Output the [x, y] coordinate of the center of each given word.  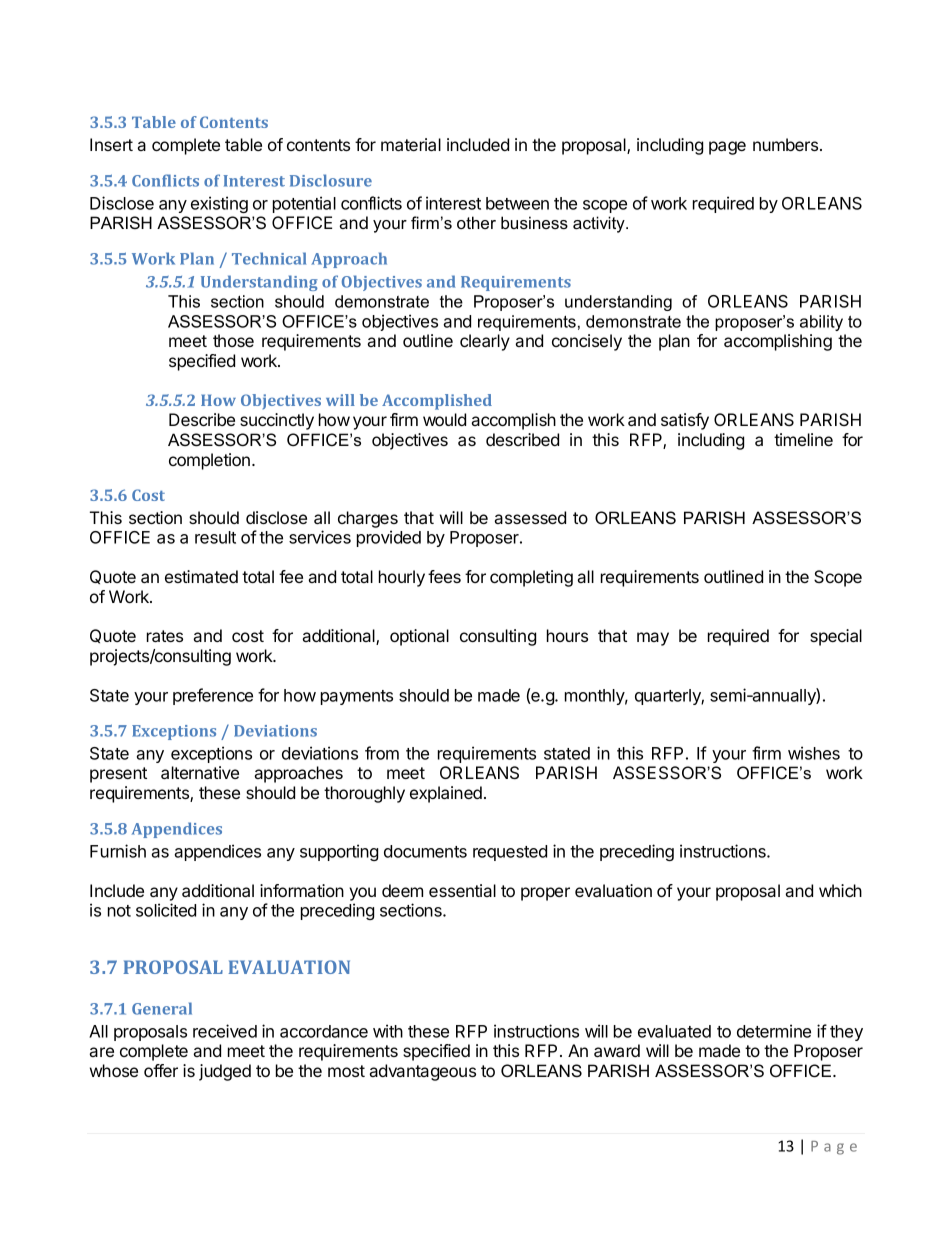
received [225, 1031]
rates [165, 636]
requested [510, 853]
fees [444, 576]
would [444, 419]
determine [774, 1031]
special [836, 637]
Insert [111, 144]
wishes [814, 753]
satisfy [685, 421]
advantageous [422, 1072]
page [727, 148]
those [233, 340]
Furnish [118, 851]
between [517, 203]
